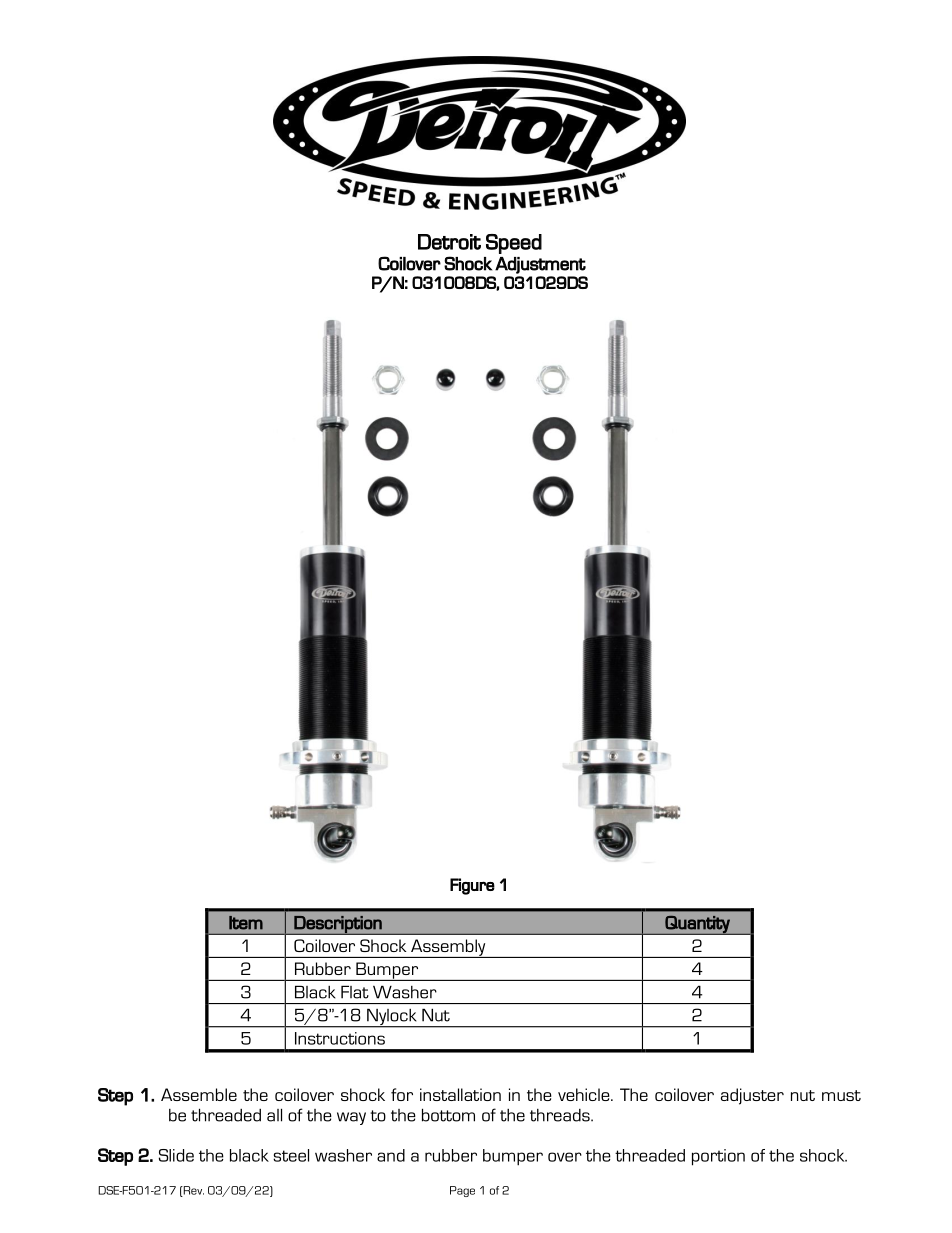 The image size is (952, 1233). Describe the element at coordinates (355, 992) in the image. I see `Flat` at that location.
